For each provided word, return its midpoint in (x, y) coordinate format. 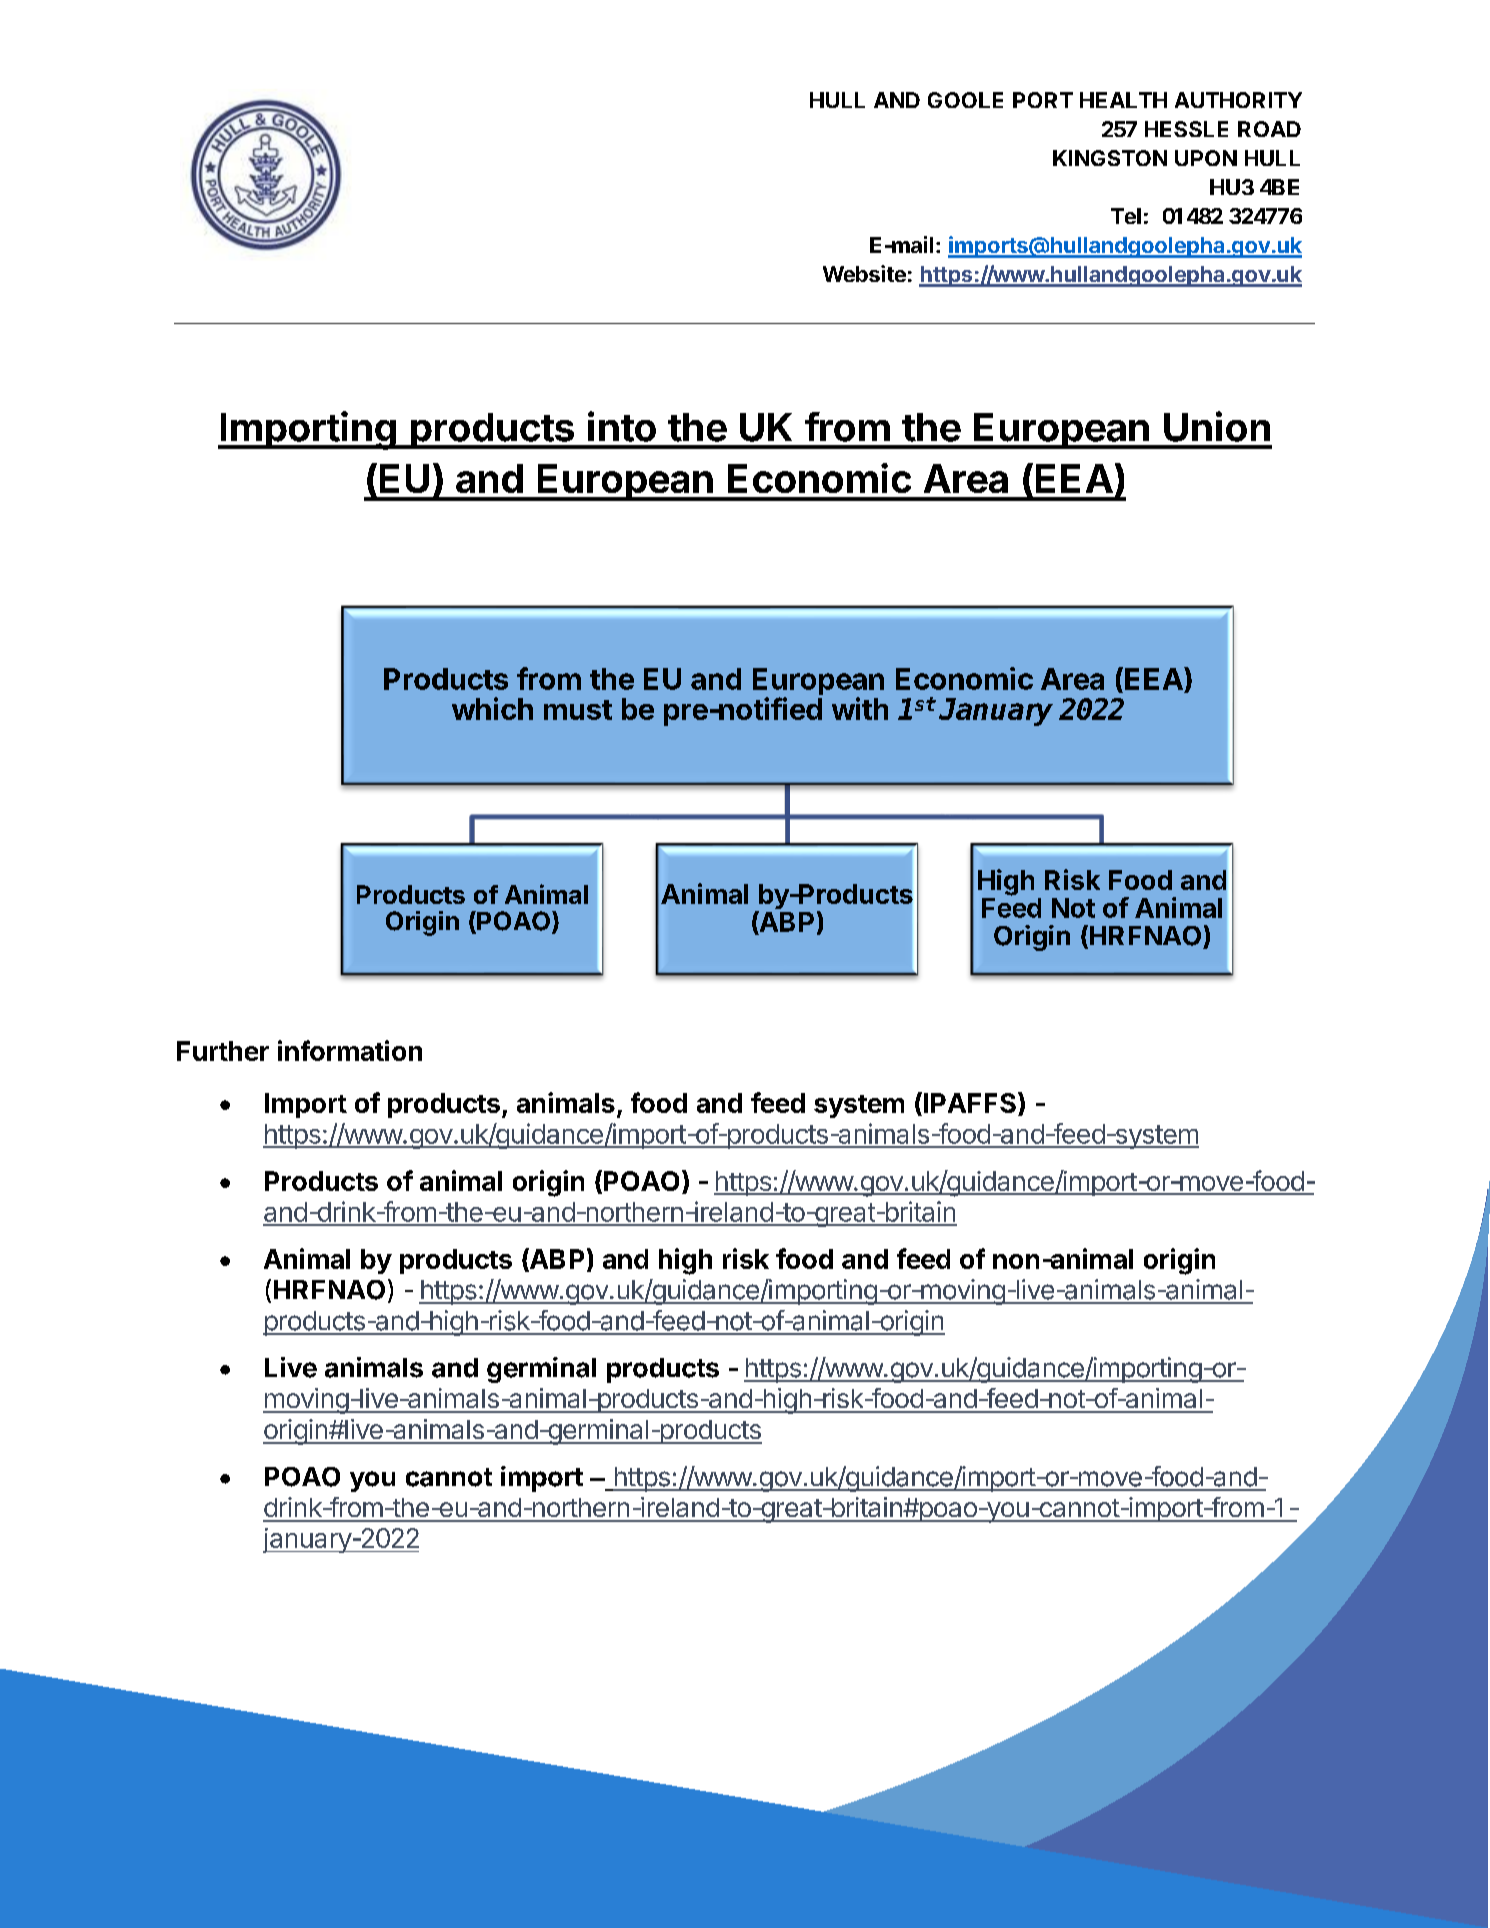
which (492, 708)
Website (864, 273)
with (860, 708)
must (578, 710)
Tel (1126, 216)
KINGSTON (1110, 158)
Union (1217, 426)
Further (223, 1051)
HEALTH (1123, 100)
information (350, 1050)
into (622, 426)
